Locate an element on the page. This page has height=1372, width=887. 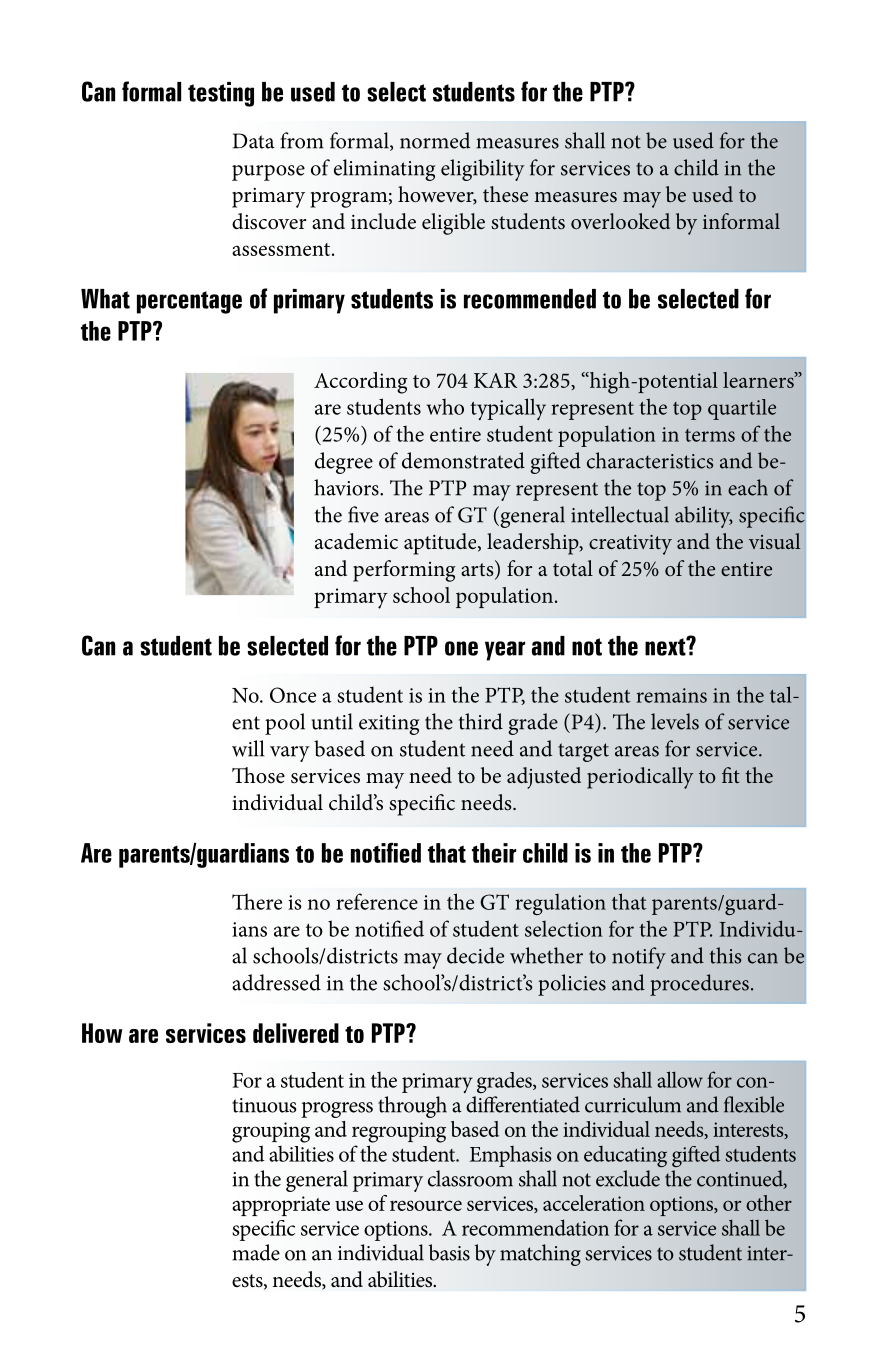
ability is located at coordinates (704, 517).
